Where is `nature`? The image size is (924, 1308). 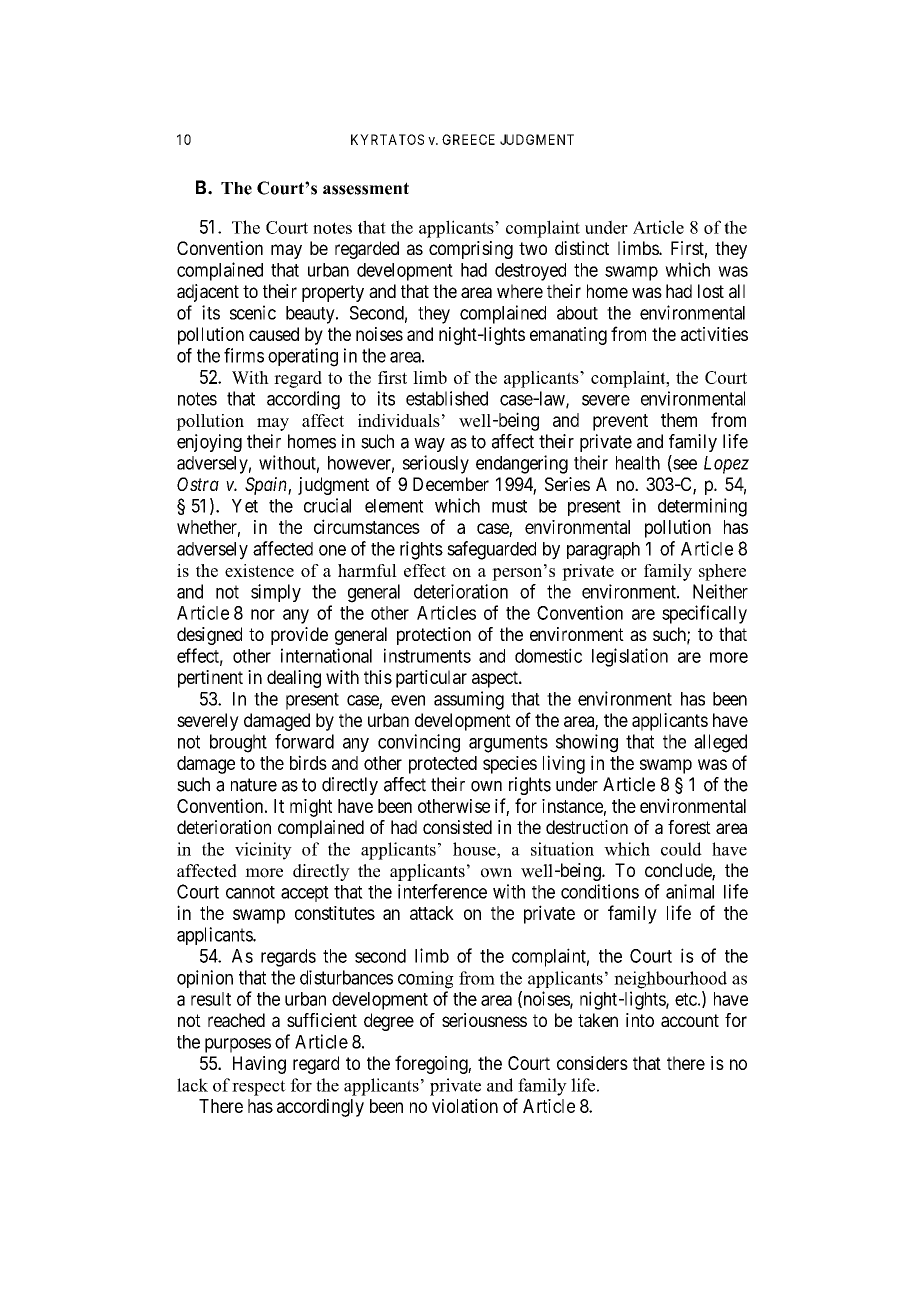
nature is located at coordinates (254, 785).
